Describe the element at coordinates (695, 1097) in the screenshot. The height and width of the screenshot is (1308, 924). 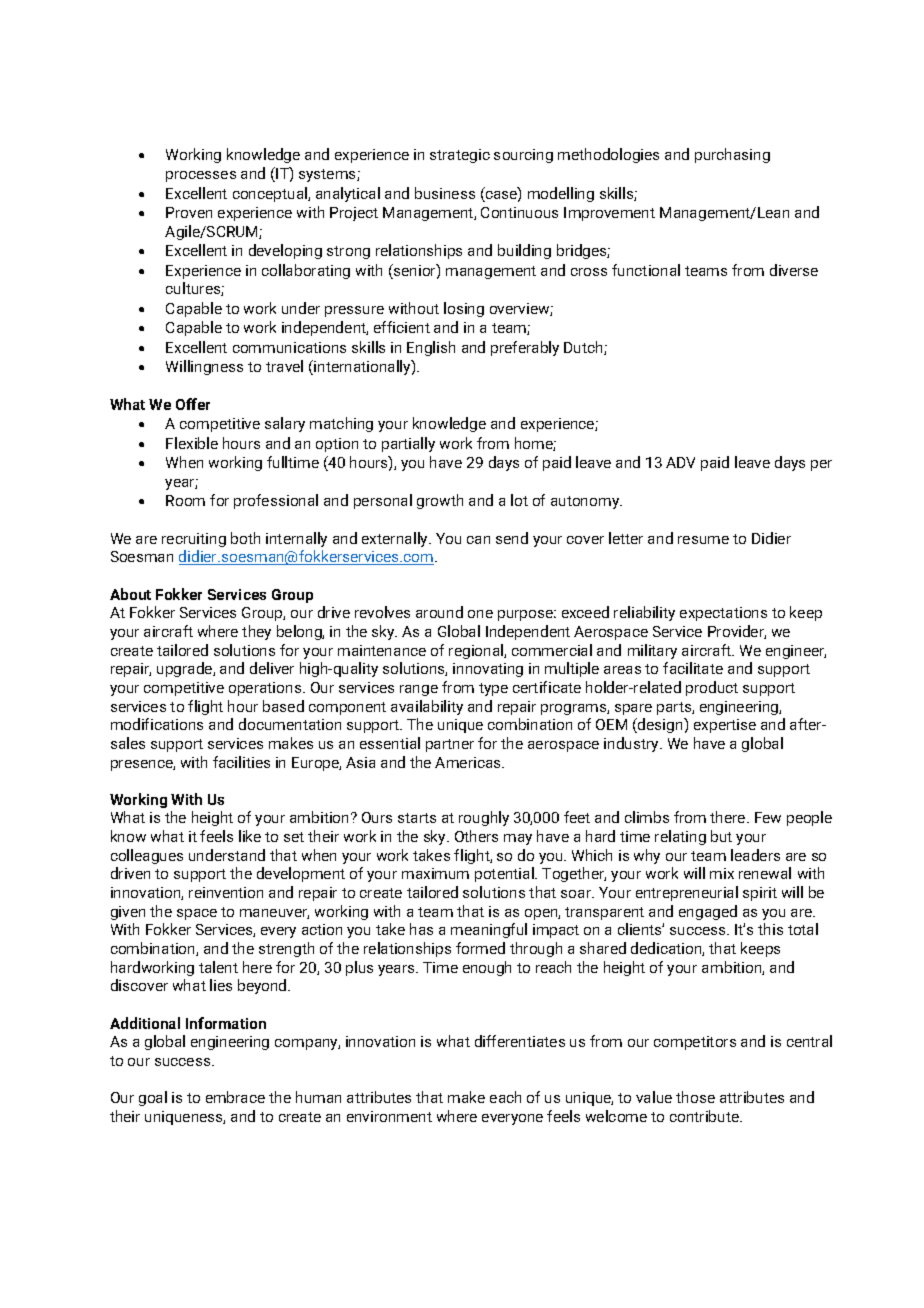
I see `those` at that location.
